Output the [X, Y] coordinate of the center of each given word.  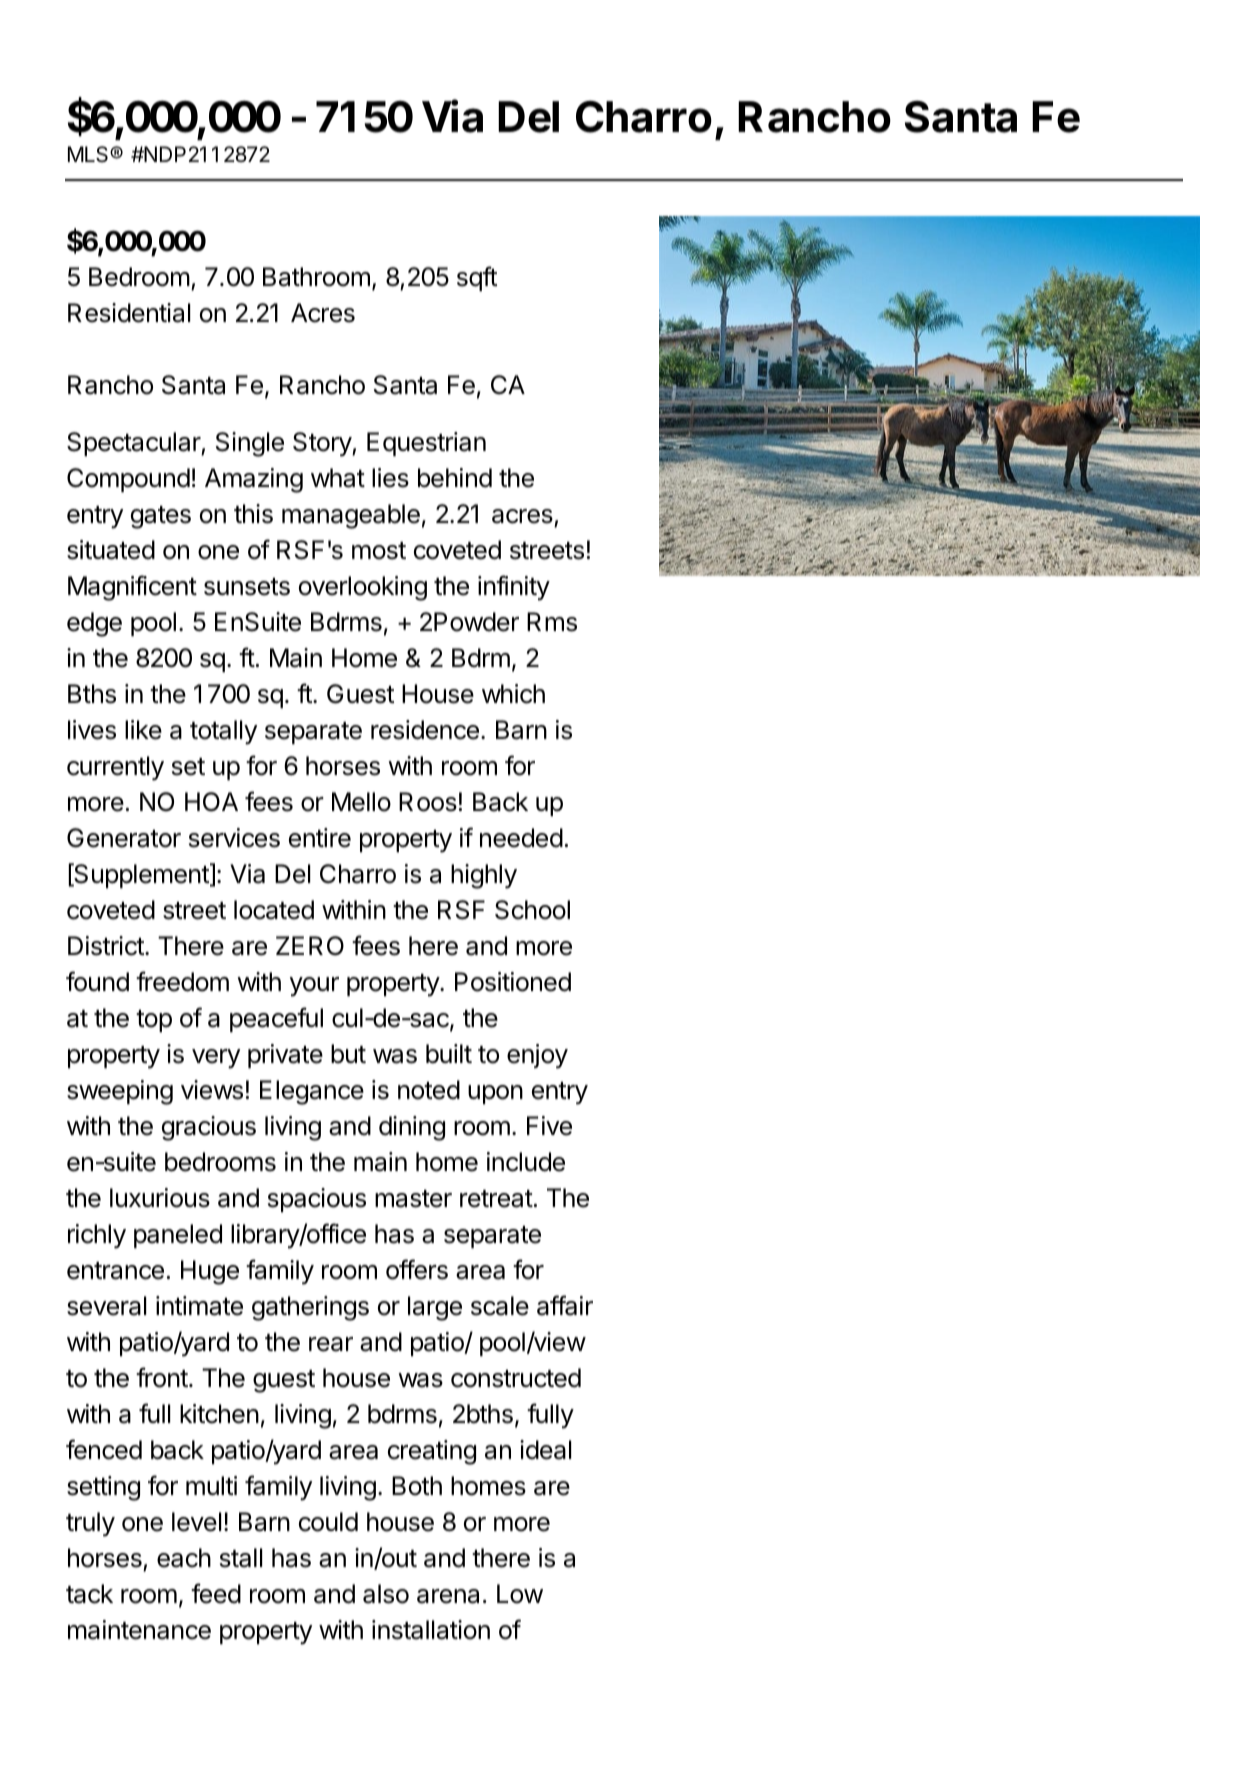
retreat [496, 1199]
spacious [317, 1200]
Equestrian [426, 444]
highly [484, 876]
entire [320, 838]
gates [161, 517]
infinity [514, 588]
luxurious [160, 1198]
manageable [351, 516]
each [184, 1558]
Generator [124, 838]
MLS [89, 154]
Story [323, 444]
